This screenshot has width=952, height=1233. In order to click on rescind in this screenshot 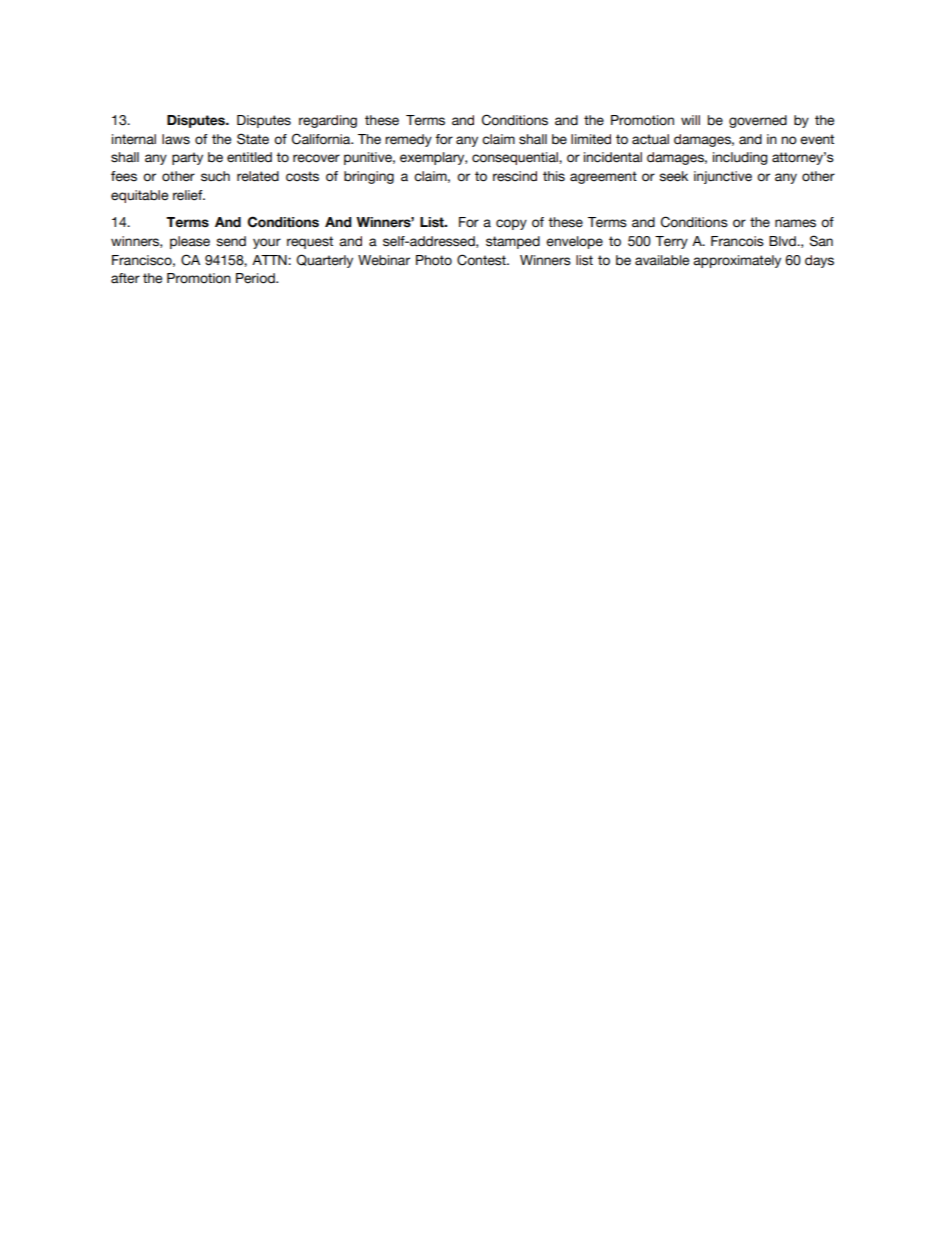, I will do `click(515, 176)`.
